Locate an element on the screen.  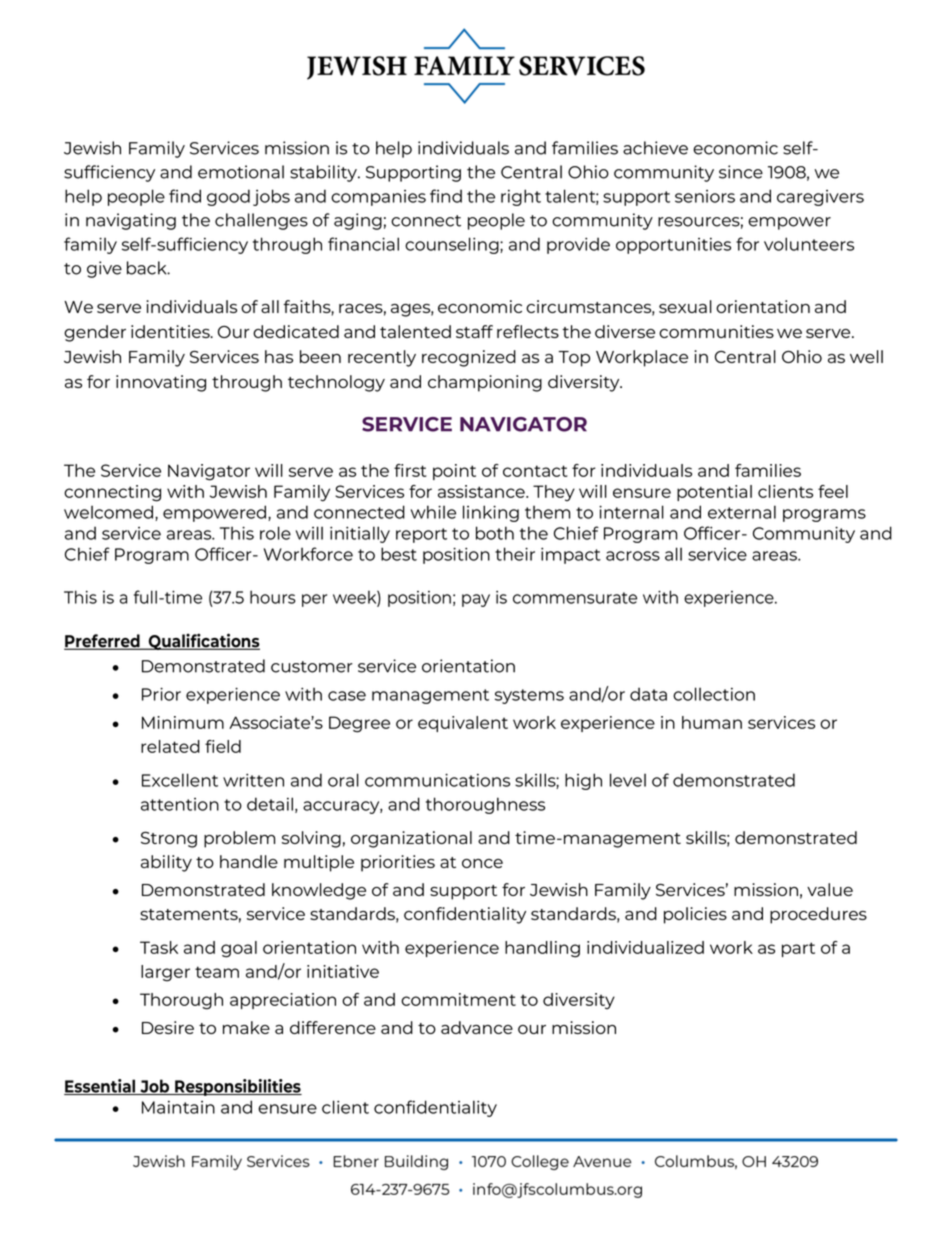
right is located at coordinates (521, 197).
